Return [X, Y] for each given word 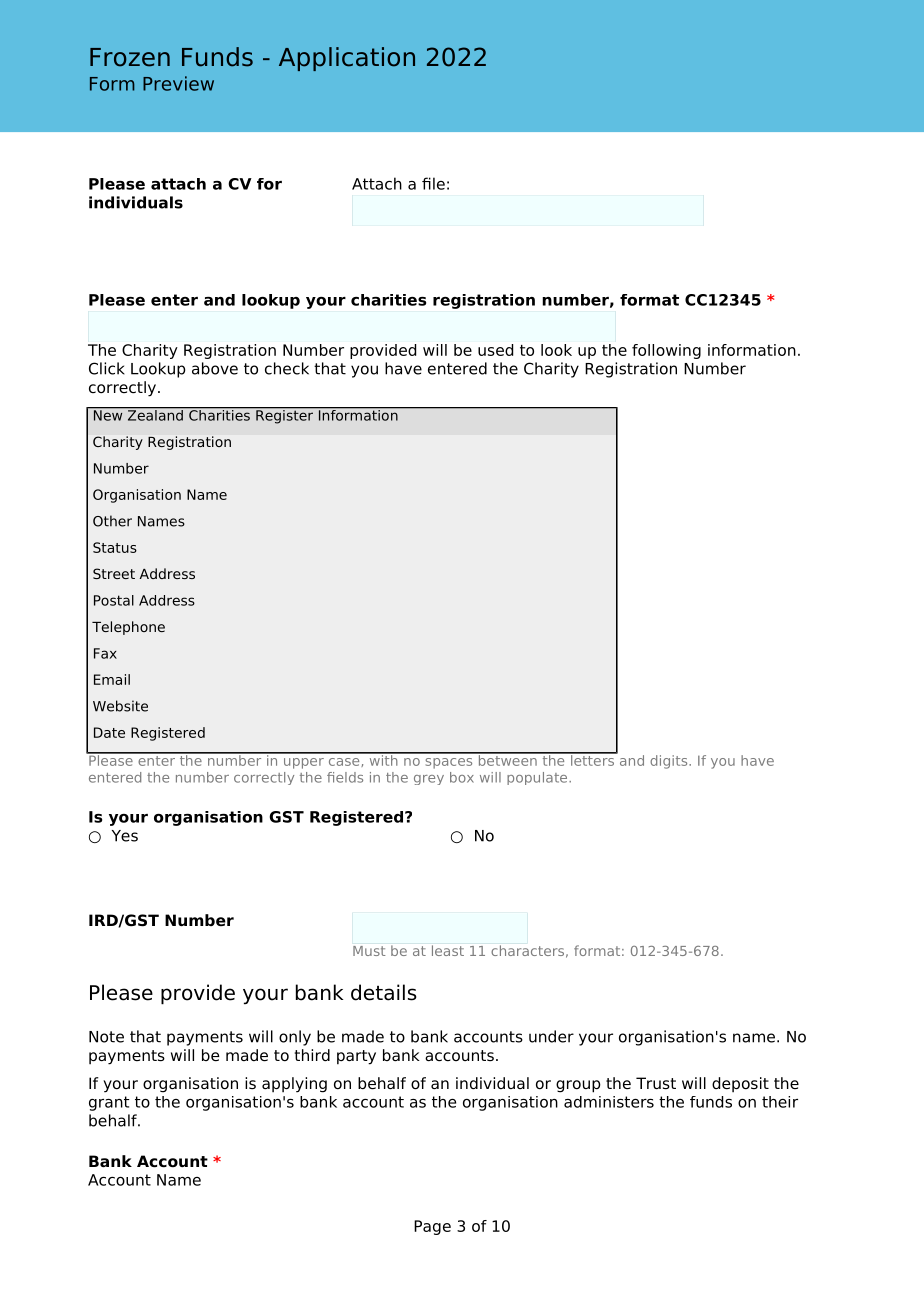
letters [592, 759]
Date [109, 732]
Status [115, 547]
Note [106, 1037]
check [287, 368]
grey [429, 780]
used [495, 350]
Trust [656, 1083]
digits [670, 762]
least [448, 950]
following [666, 351]
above [215, 368]
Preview [178, 83]
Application [347, 59]
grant [109, 1103]
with [383, 759]
